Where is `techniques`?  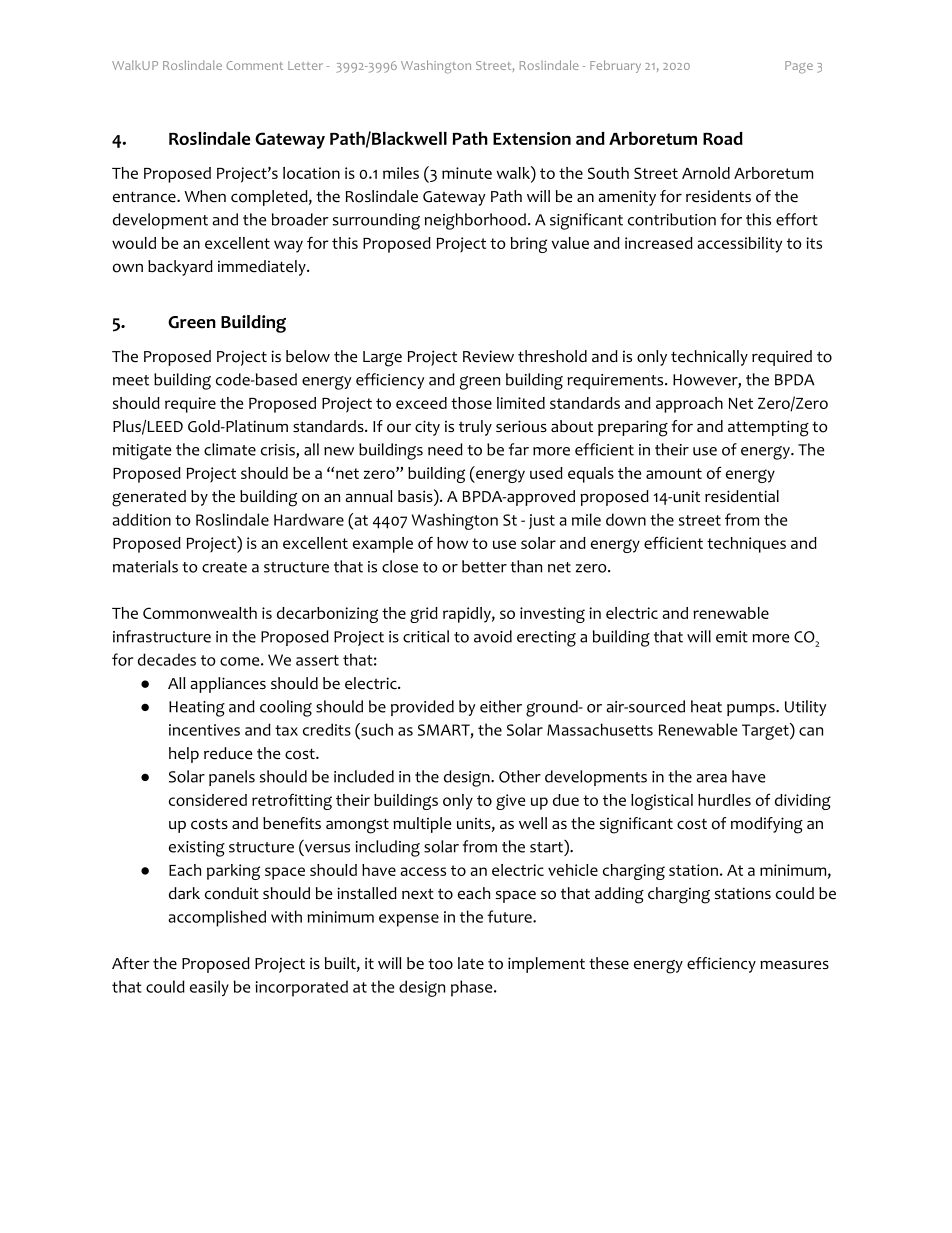
techniques is located at coordinates (746, 545).
